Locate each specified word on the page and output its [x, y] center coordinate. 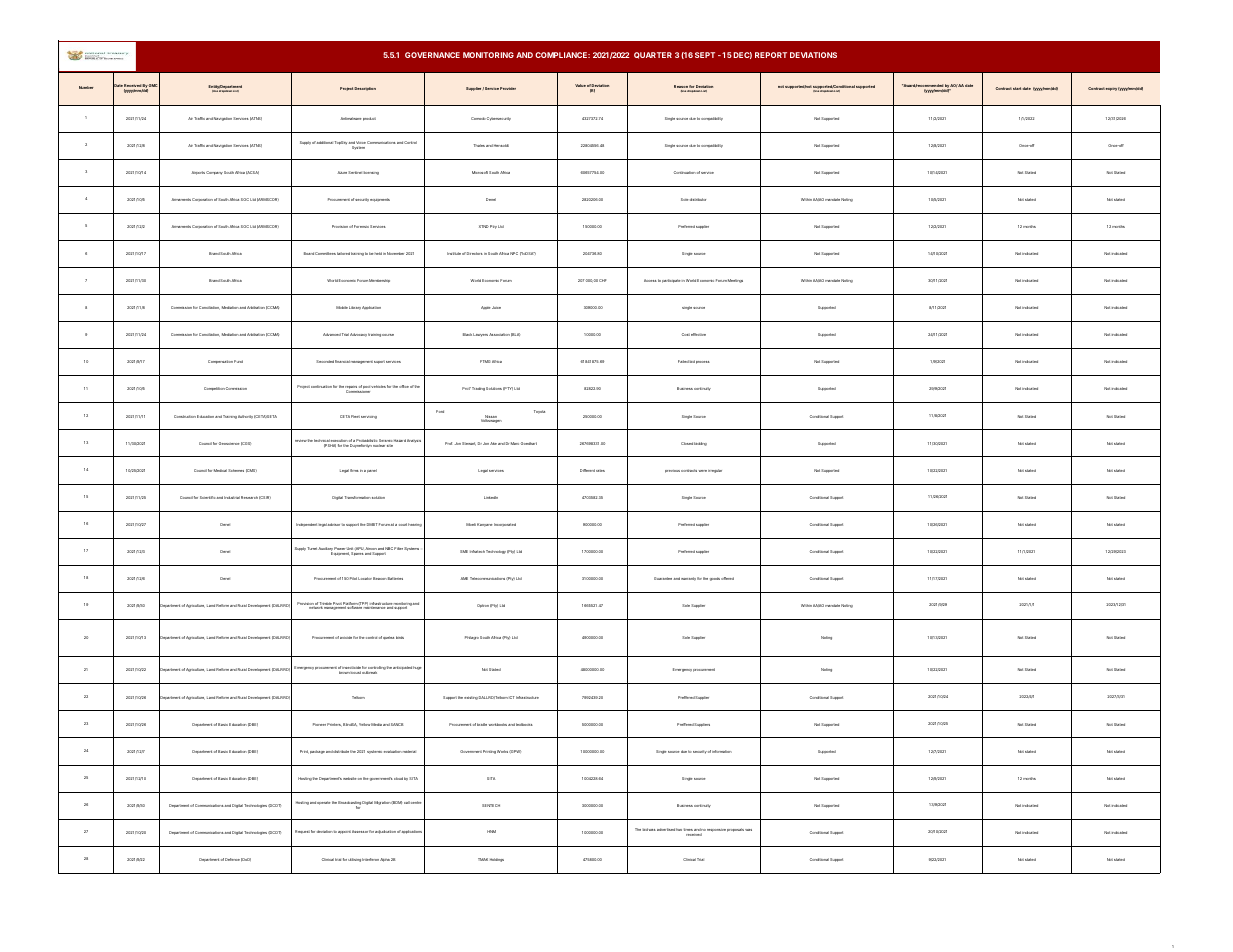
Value [580, 85]
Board [309, 253]
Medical [220, 470]
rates [600, 470]
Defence [232, 859]
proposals [735, 830]
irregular [715, 471]
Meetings [735, 281]
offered [727, 578]
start [1017, 88]
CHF [602, 280]
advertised [666, 829]
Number [86, 87]
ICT [511, 697]
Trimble [325, 605]
